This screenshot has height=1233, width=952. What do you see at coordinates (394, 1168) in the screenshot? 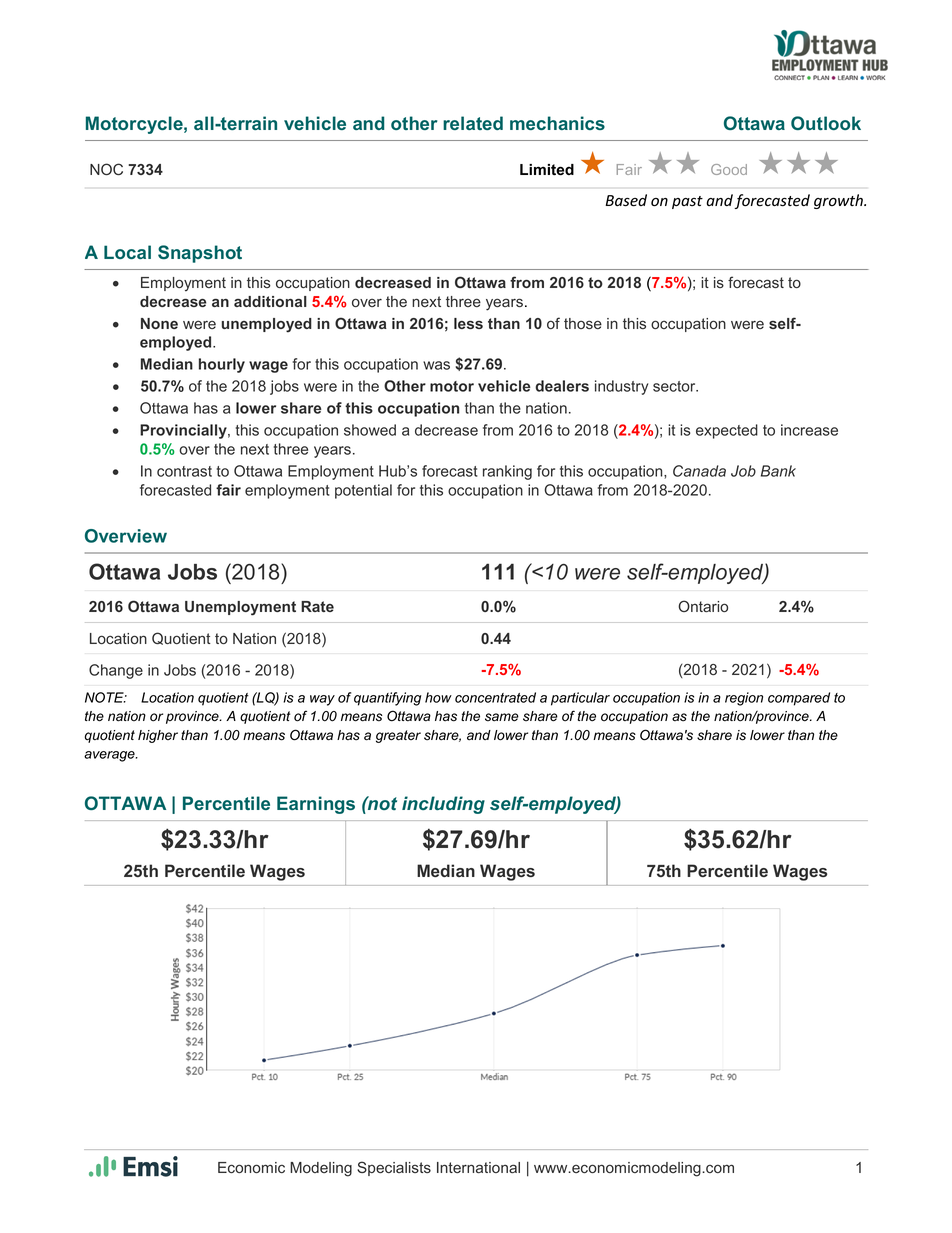
I see `Specialists` at bounding box center [394, 1168].
